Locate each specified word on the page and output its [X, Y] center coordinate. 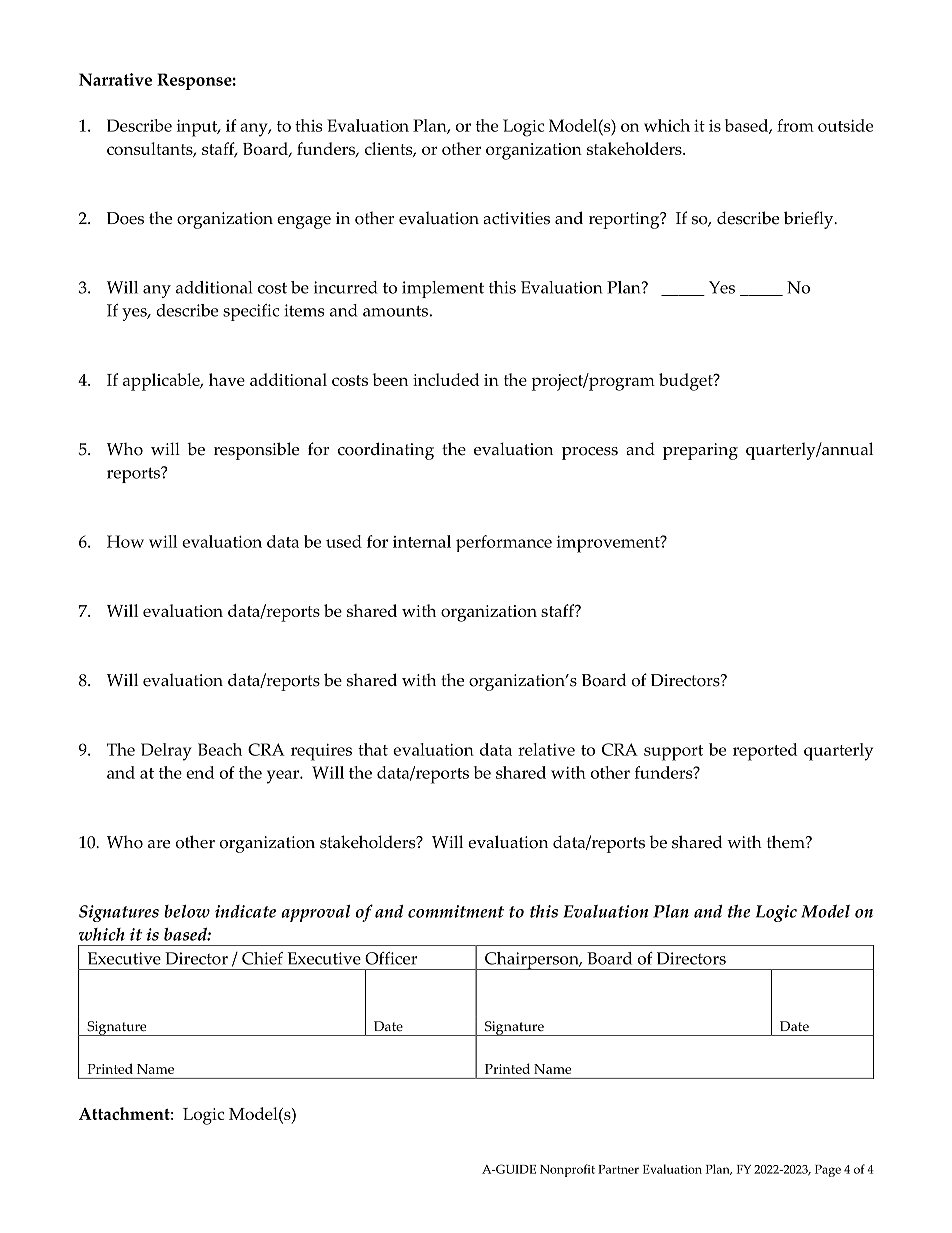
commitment [456, 911]
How [125, 541]
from [795, 125]
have [227, 379]
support [673, 753]
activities [516, 218]
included [446, 379]
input [198, 128]
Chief [262, 958]
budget [687, 382]
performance [504, 543]
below [187, 911]
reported [765, 752]
